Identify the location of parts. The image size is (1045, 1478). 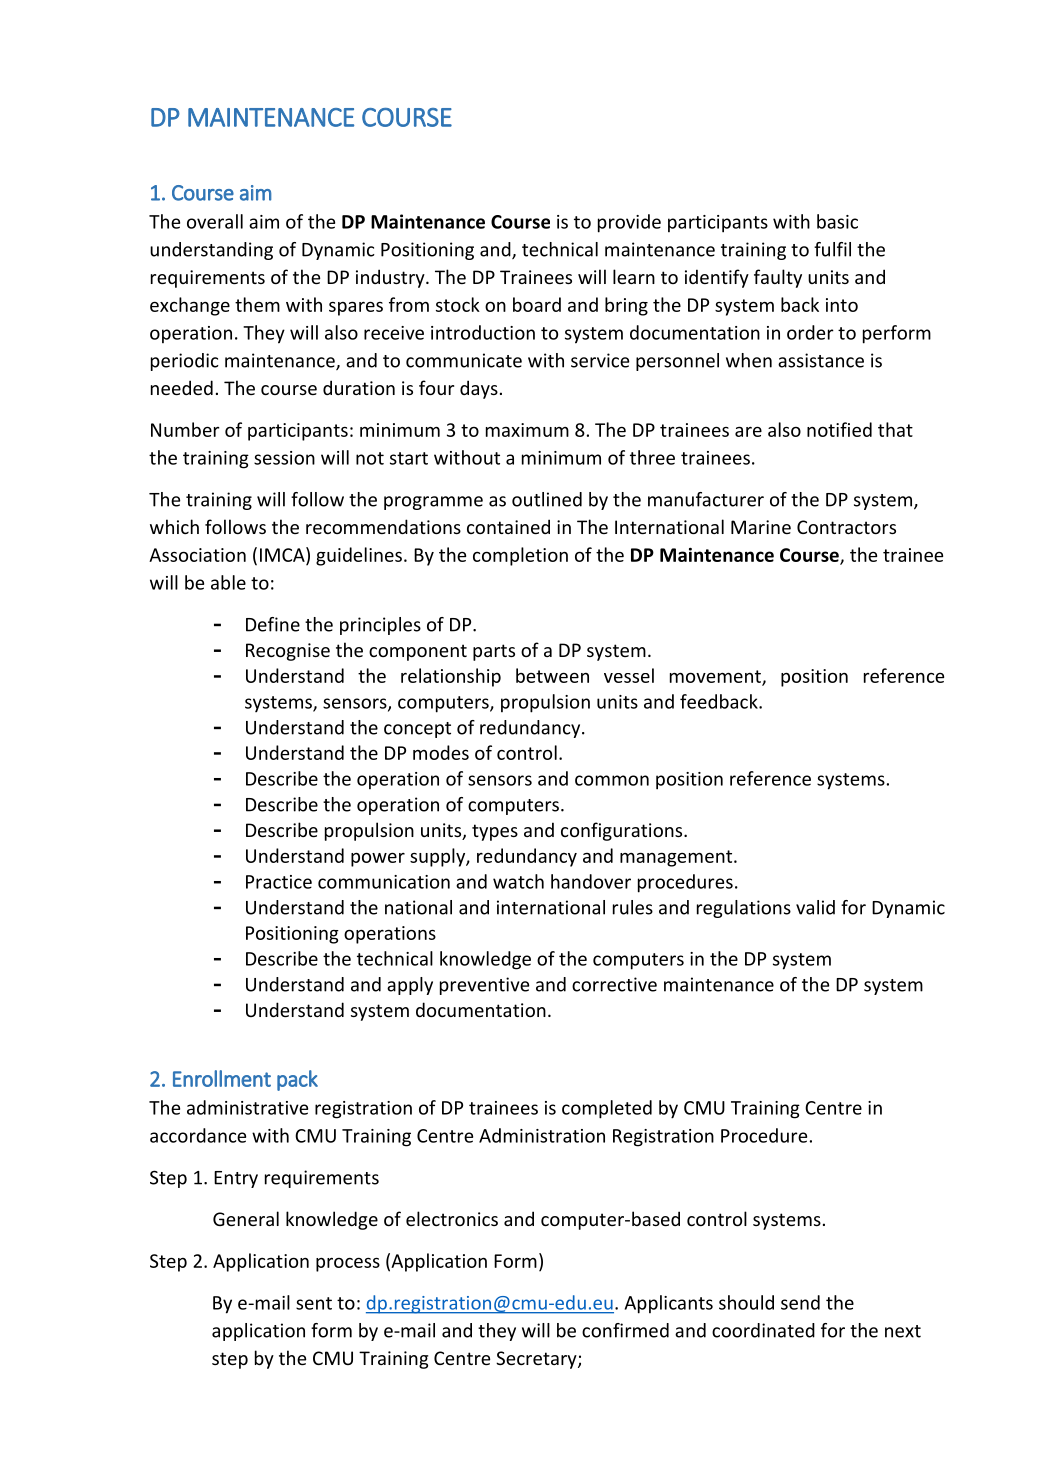
(494, 652).
